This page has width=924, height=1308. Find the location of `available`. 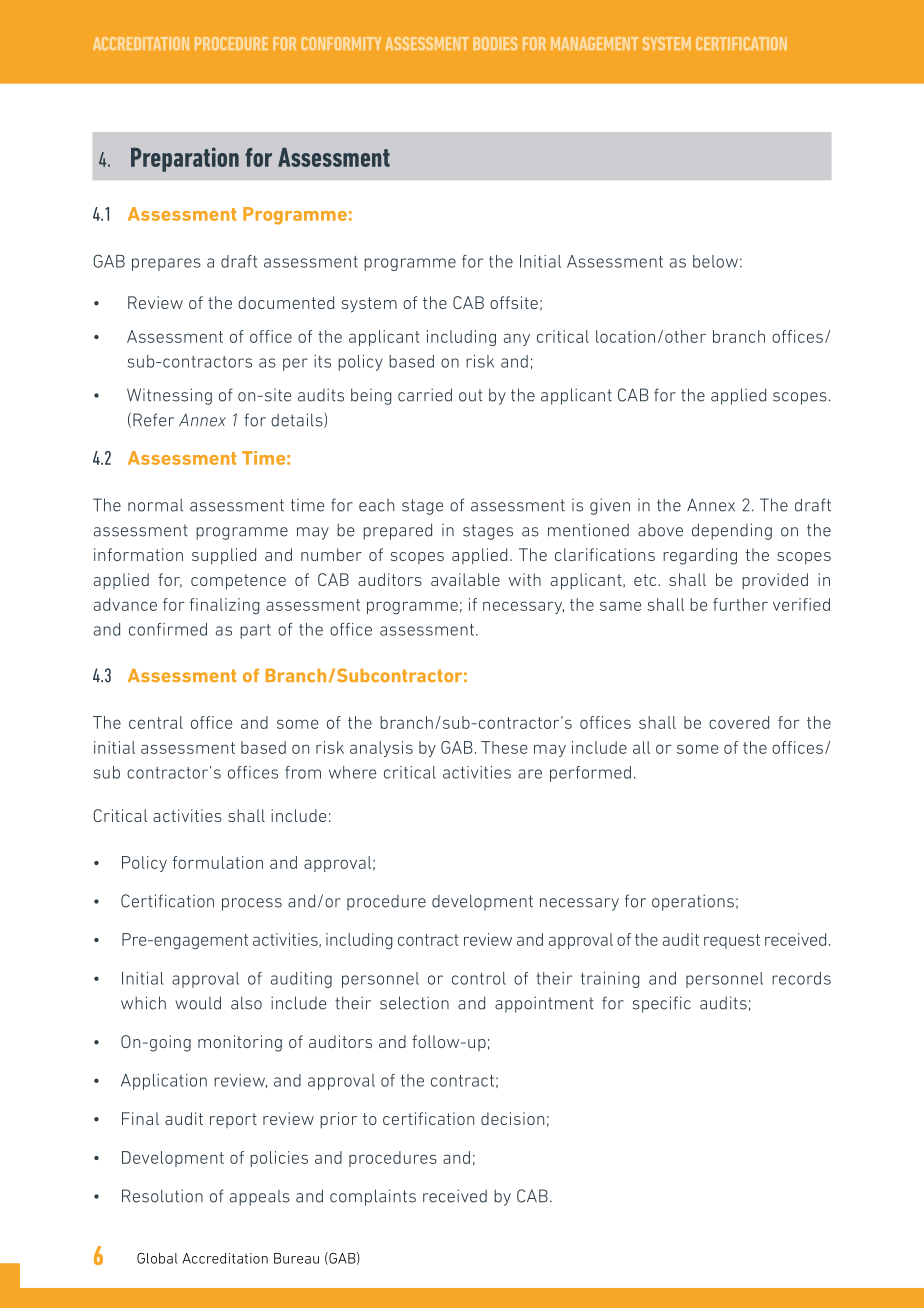

available is located at coordinates (465, 579).
